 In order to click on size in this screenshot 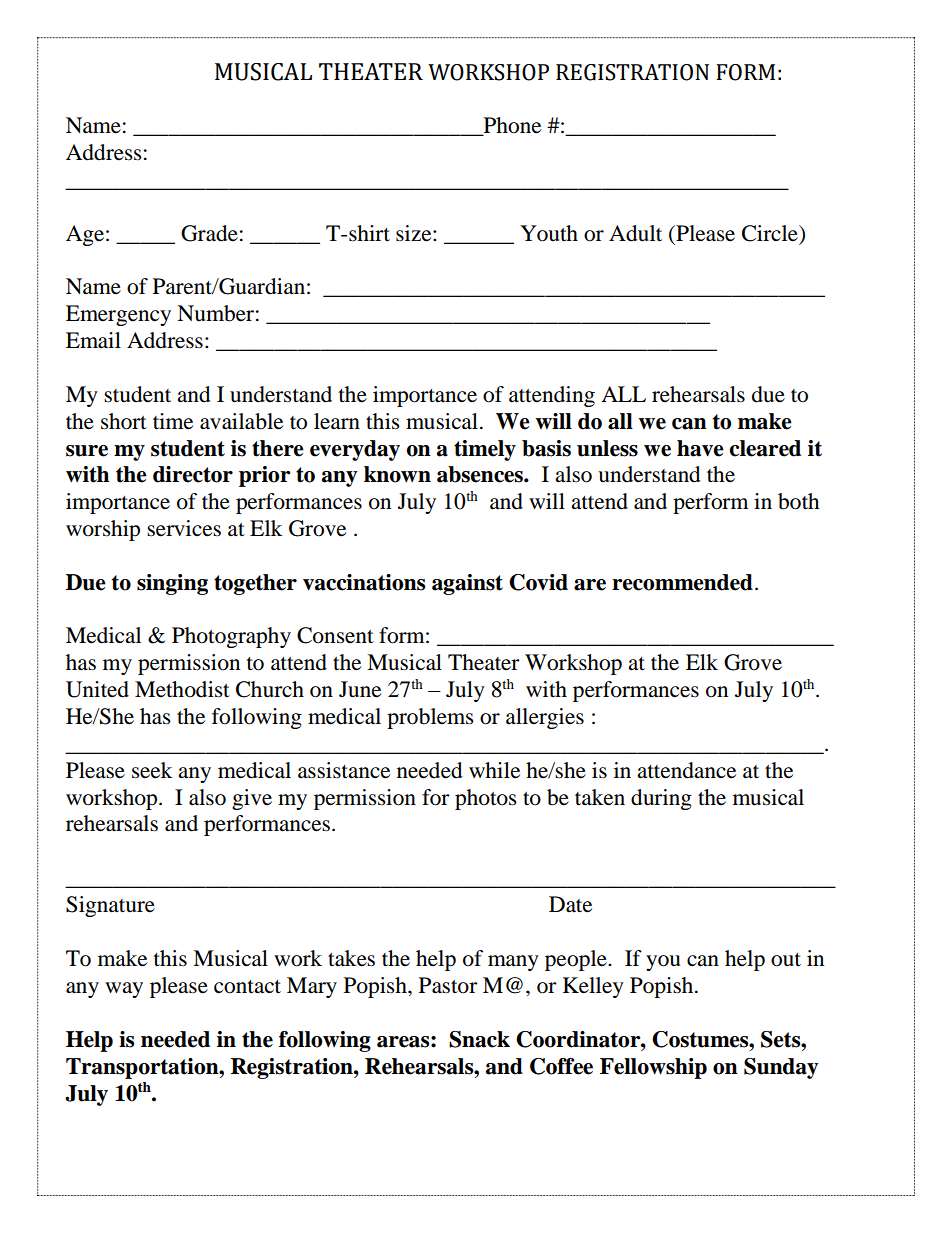, I will do `click(415, 233)`.
